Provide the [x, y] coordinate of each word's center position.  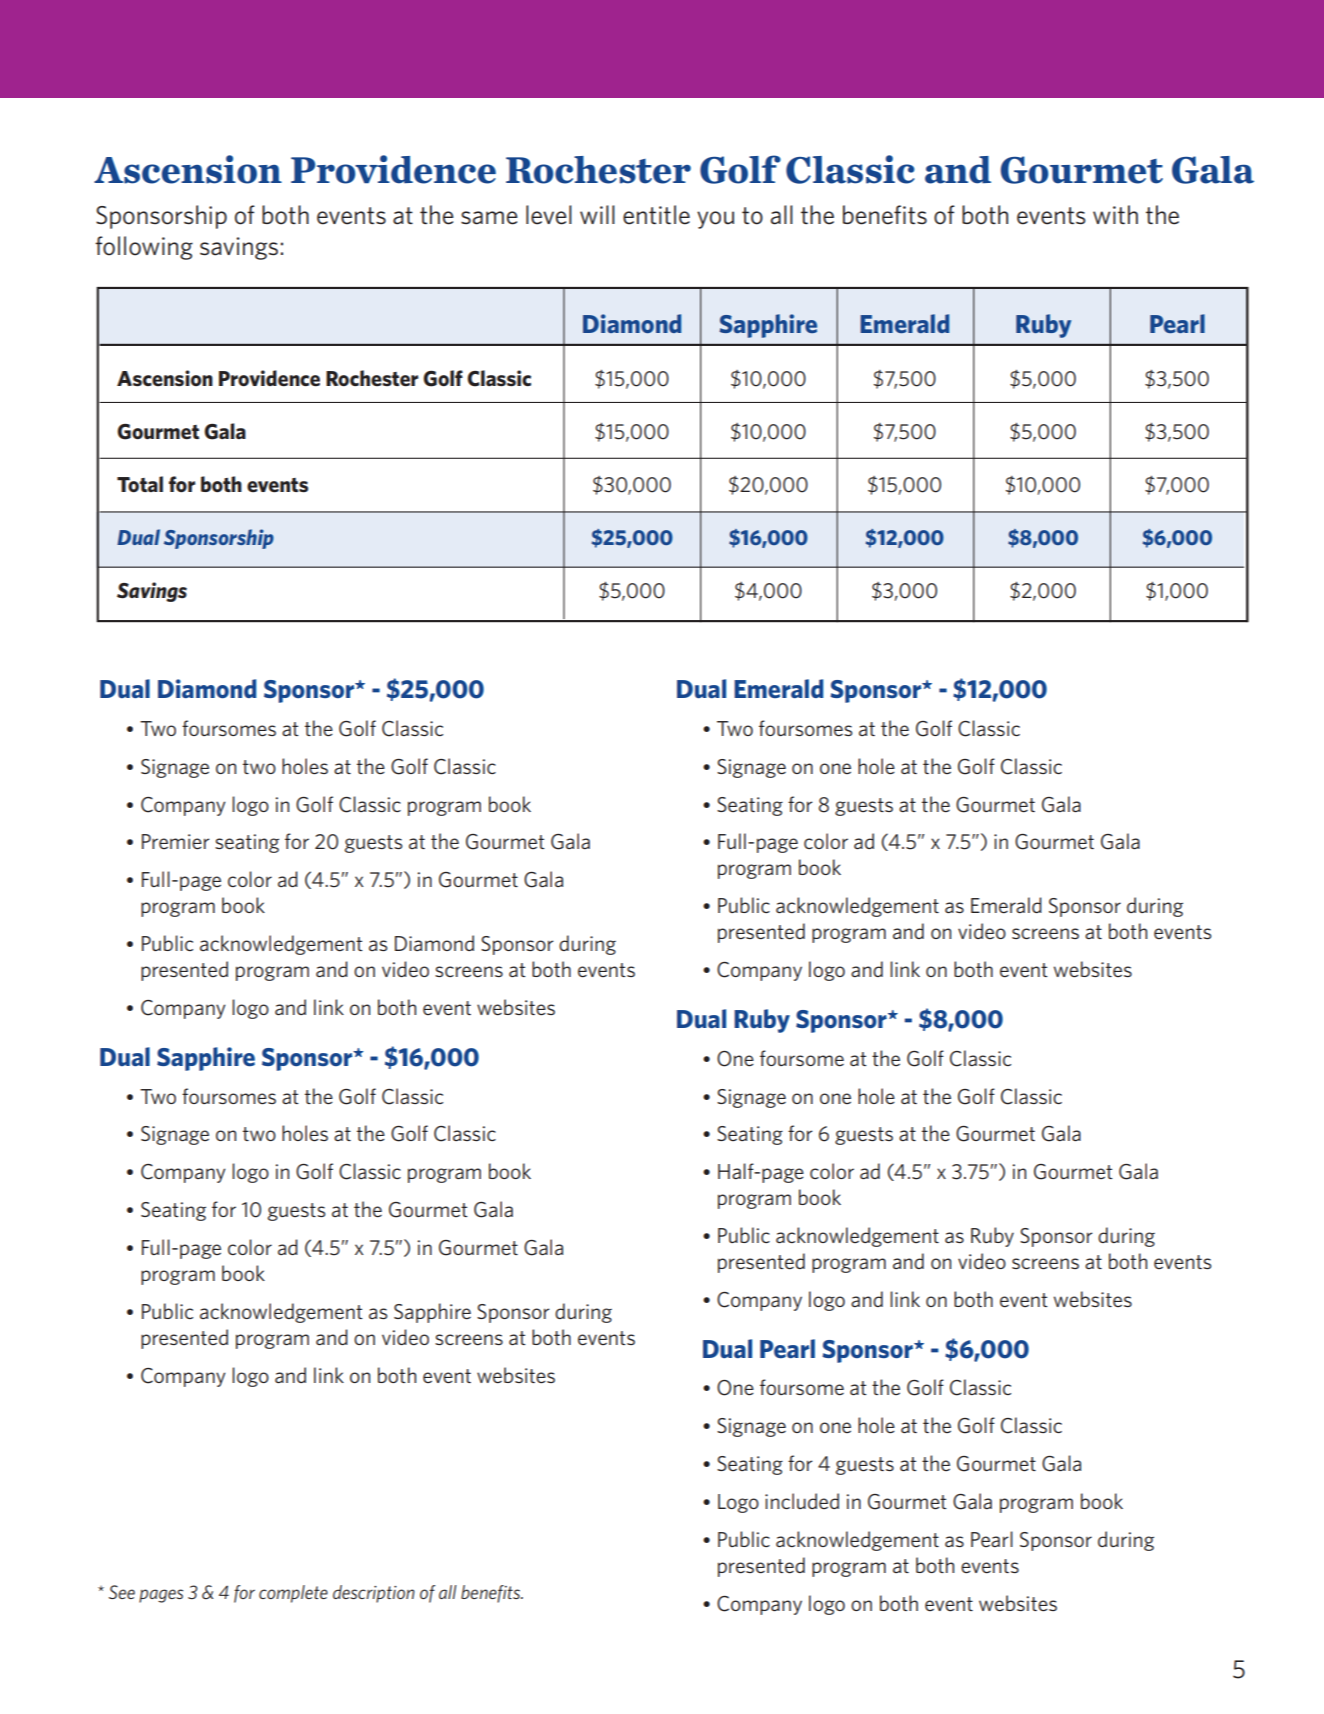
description [374, 1594]
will [597, 214]
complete [293, 1594]
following [144, 248]
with [1115, 214]
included [802, 1501]
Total [140, 484]
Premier [176, 841]
